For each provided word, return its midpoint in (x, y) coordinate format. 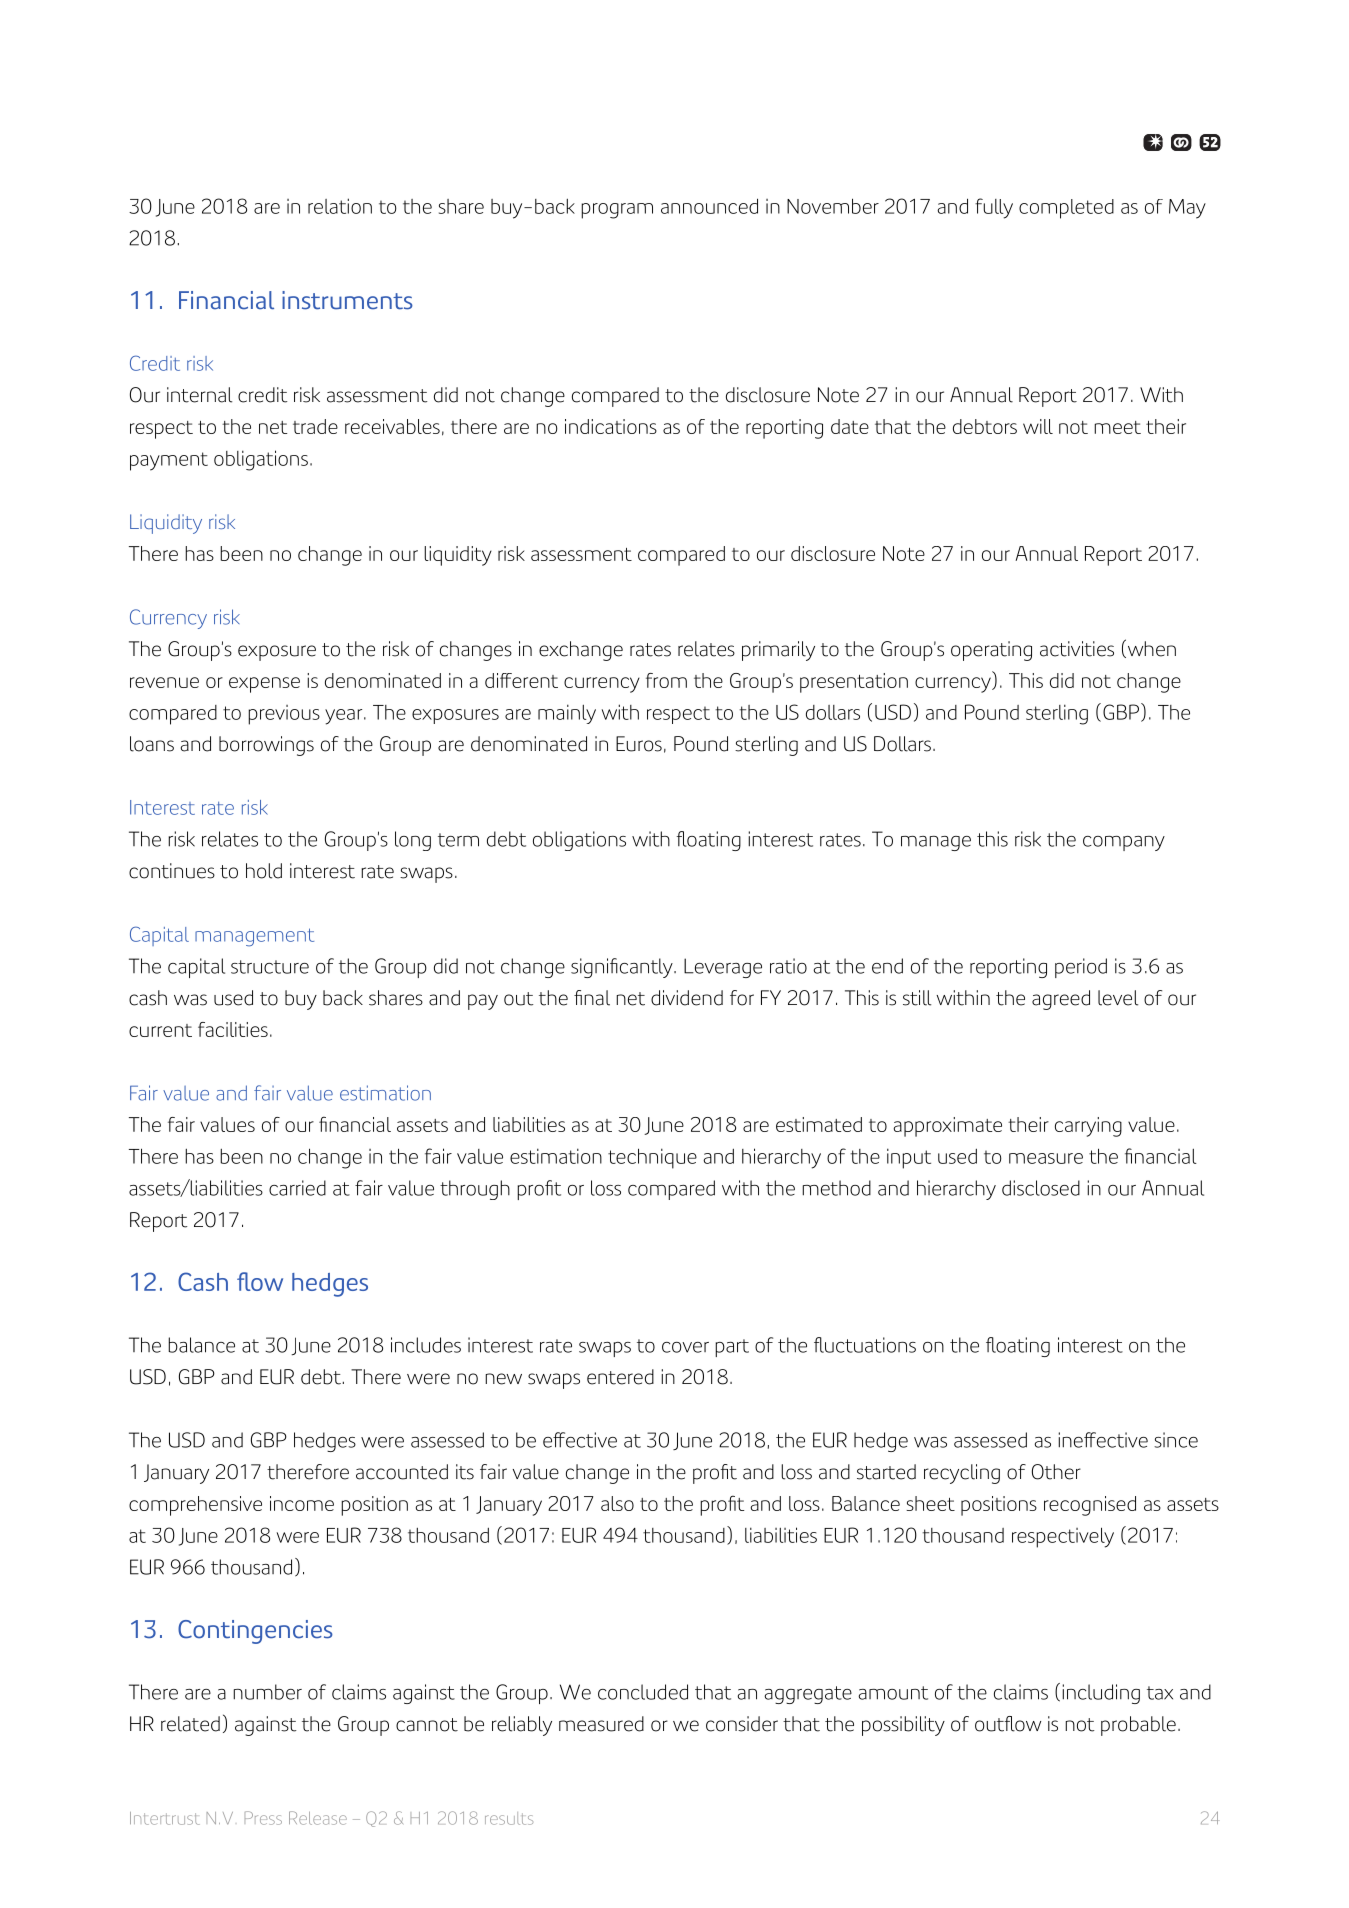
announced (709, 206)
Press (263, 1818)
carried (297, 1188)
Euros (639, 744)
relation (340, 206)
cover (685, 1347)
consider (742, 1724)
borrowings (266, 746)
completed (1066, 209)
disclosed (1041, 1188)
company (1124, 843)
